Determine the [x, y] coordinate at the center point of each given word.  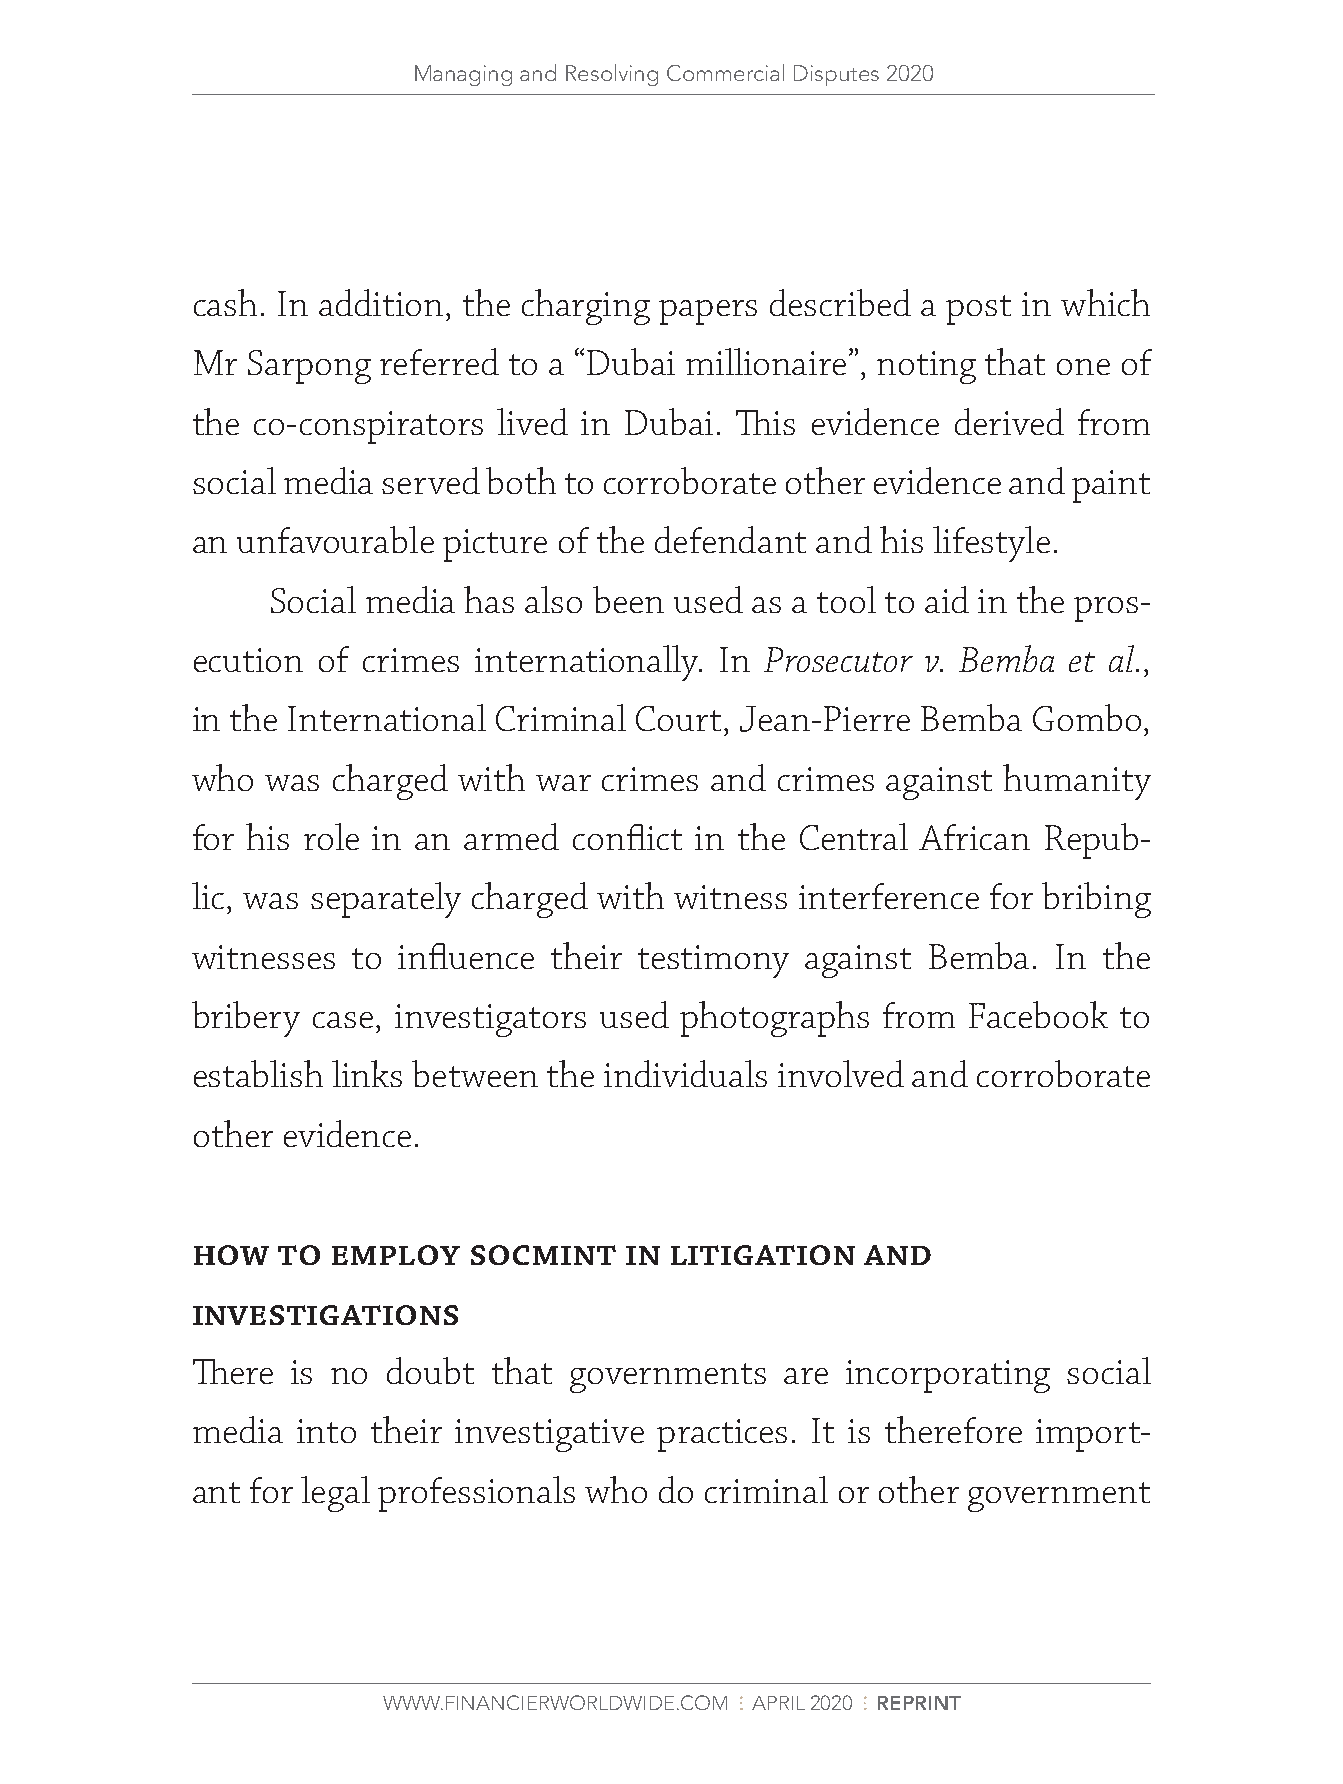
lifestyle [991, 544]
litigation [763, 1255]
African [974, 837]
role [331, 836]
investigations [325, 1315]
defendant [730, 539]
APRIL [778, 1703]
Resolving [612, 75]
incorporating [948, 1376]
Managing [463, 75]
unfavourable [335, 539]
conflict [627, 837]
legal [335, 1494]
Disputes [836, 75]
